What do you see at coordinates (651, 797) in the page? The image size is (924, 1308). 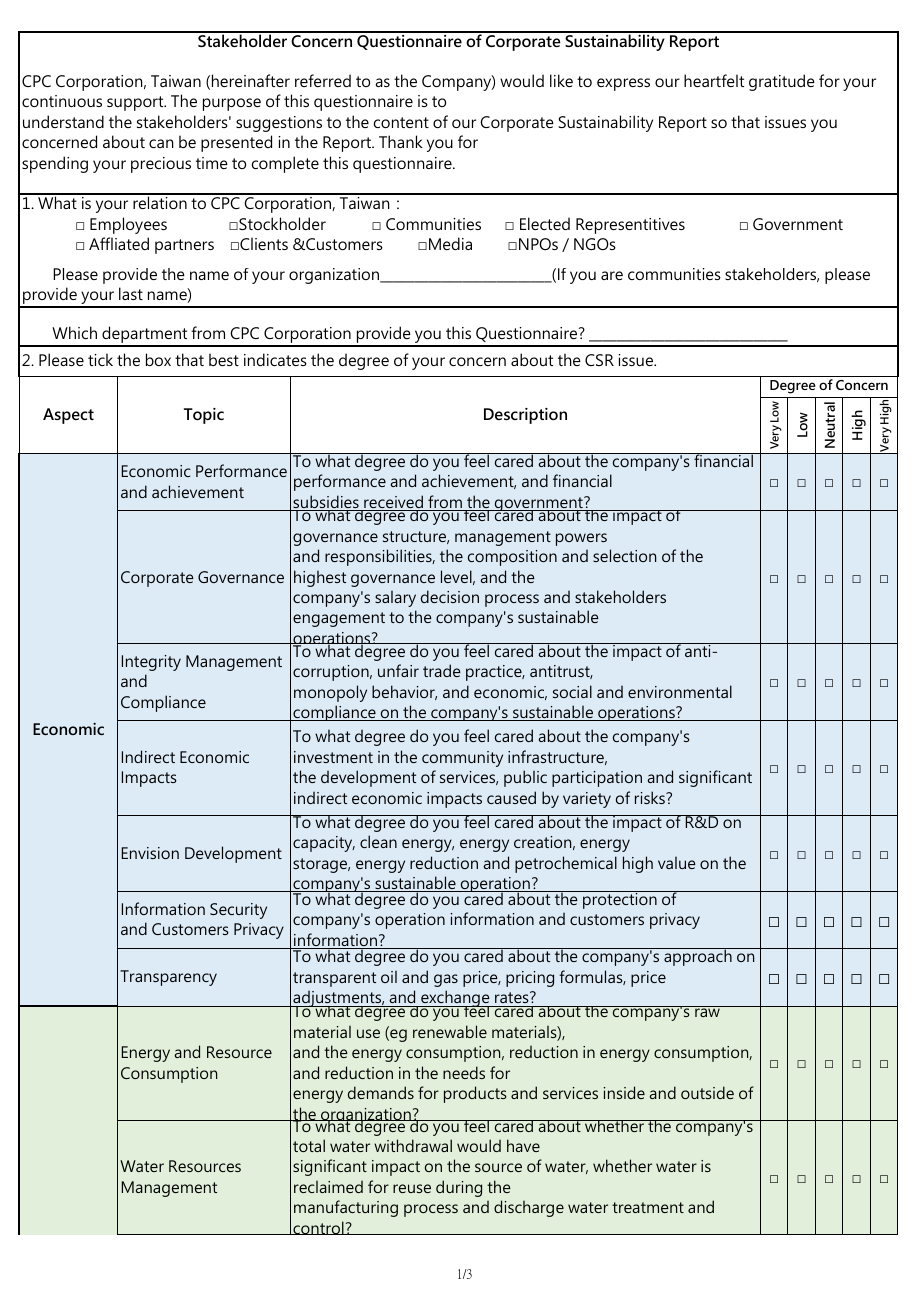 I see `risks` at bounding box center [651, 797].
